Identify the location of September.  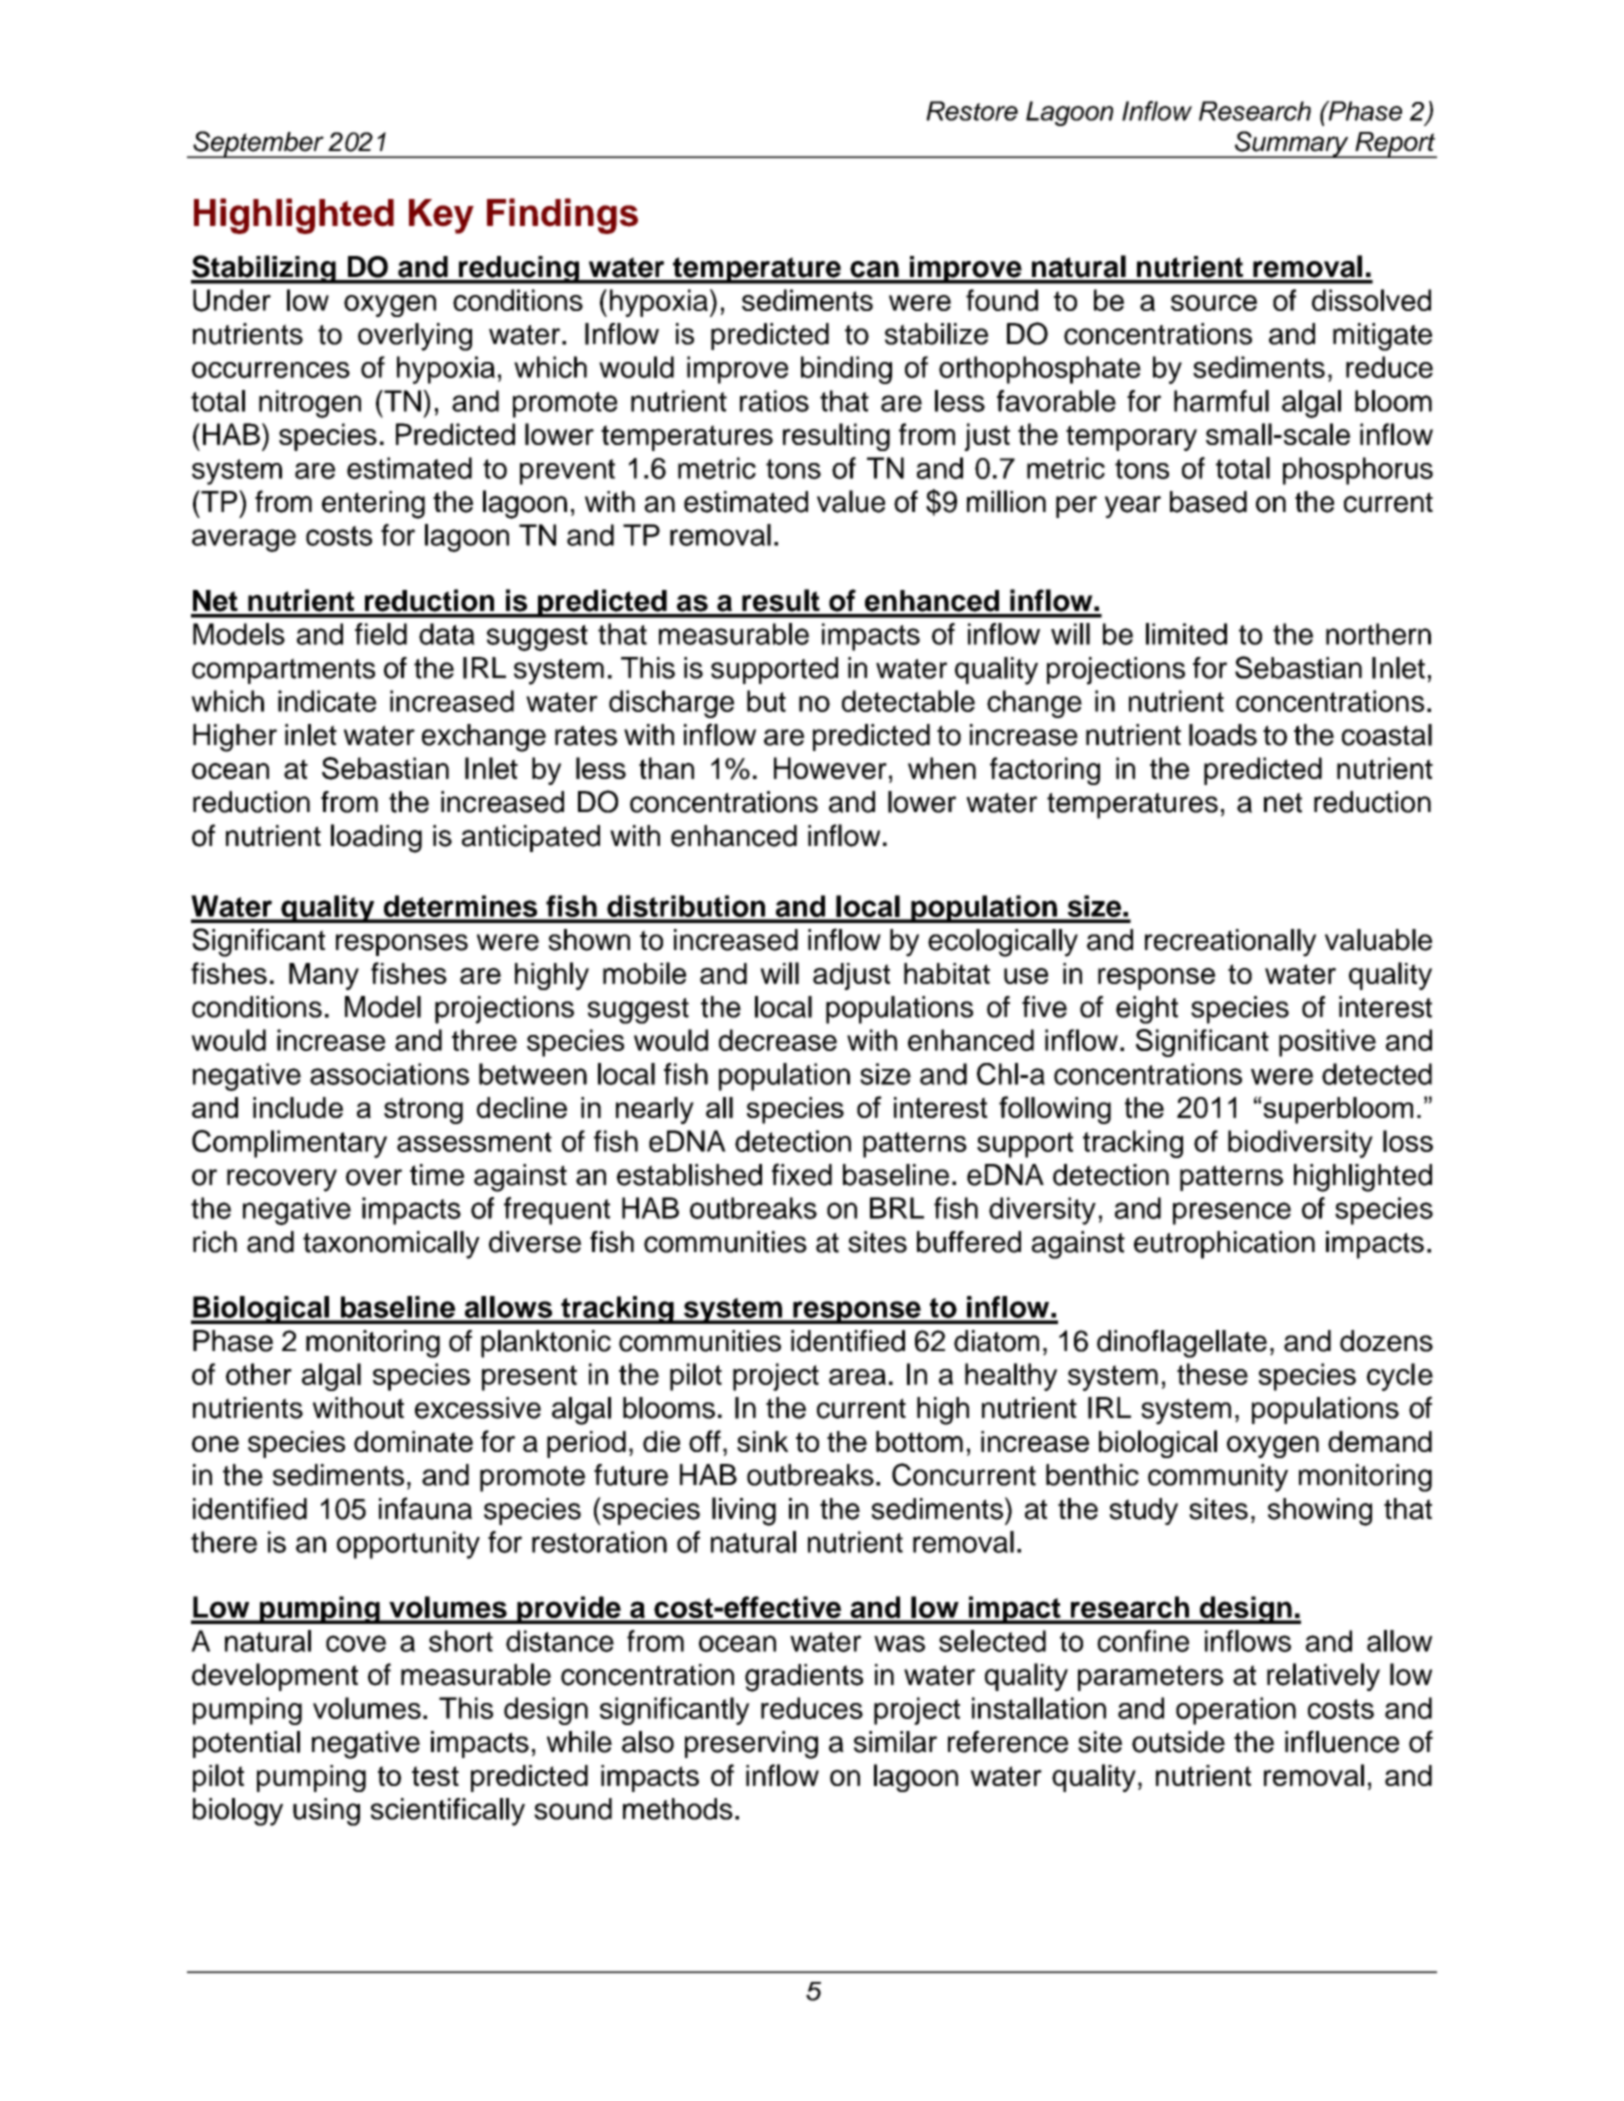
(258, 144).
